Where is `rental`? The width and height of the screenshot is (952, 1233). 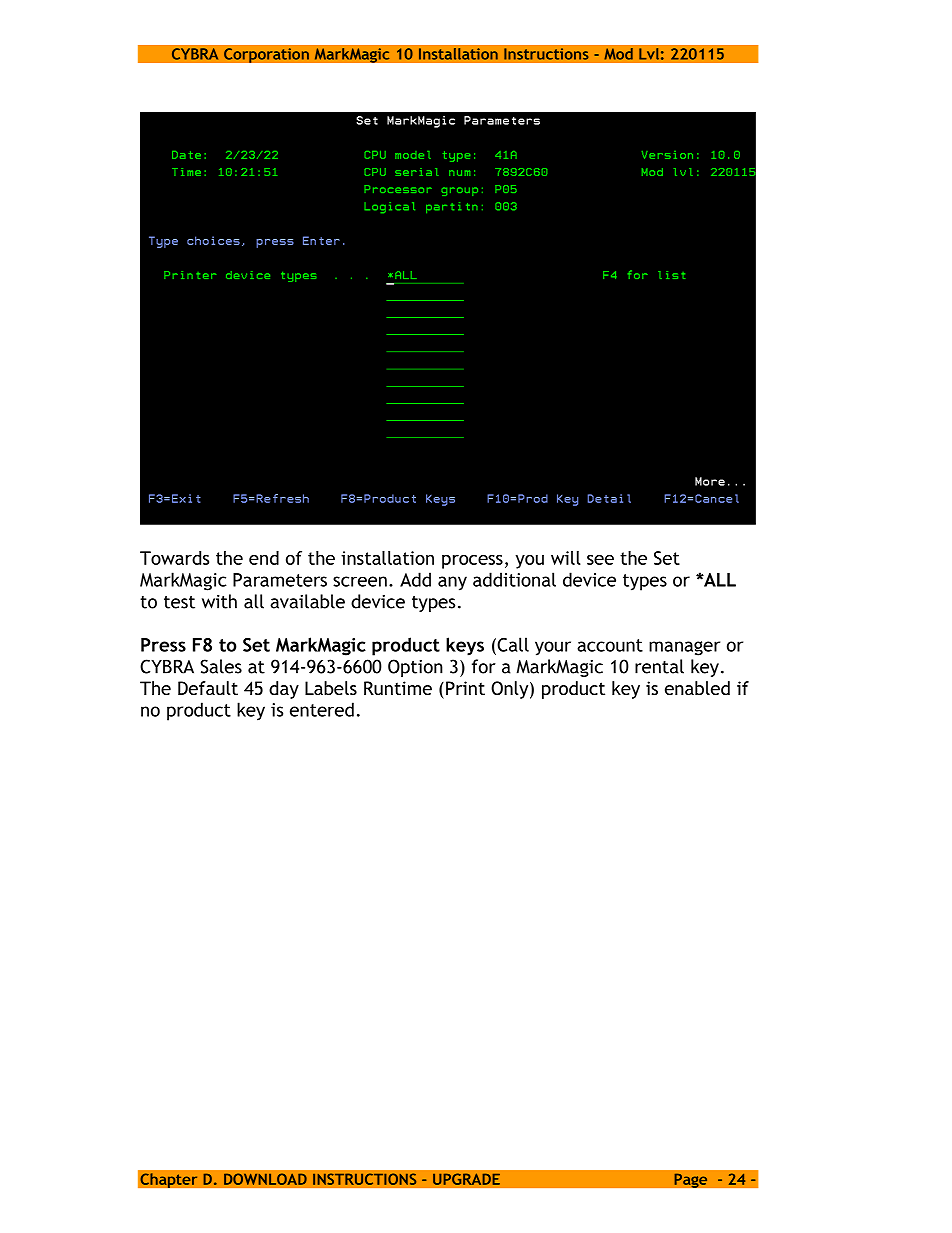
rental is located at coordinates (659, 666).
